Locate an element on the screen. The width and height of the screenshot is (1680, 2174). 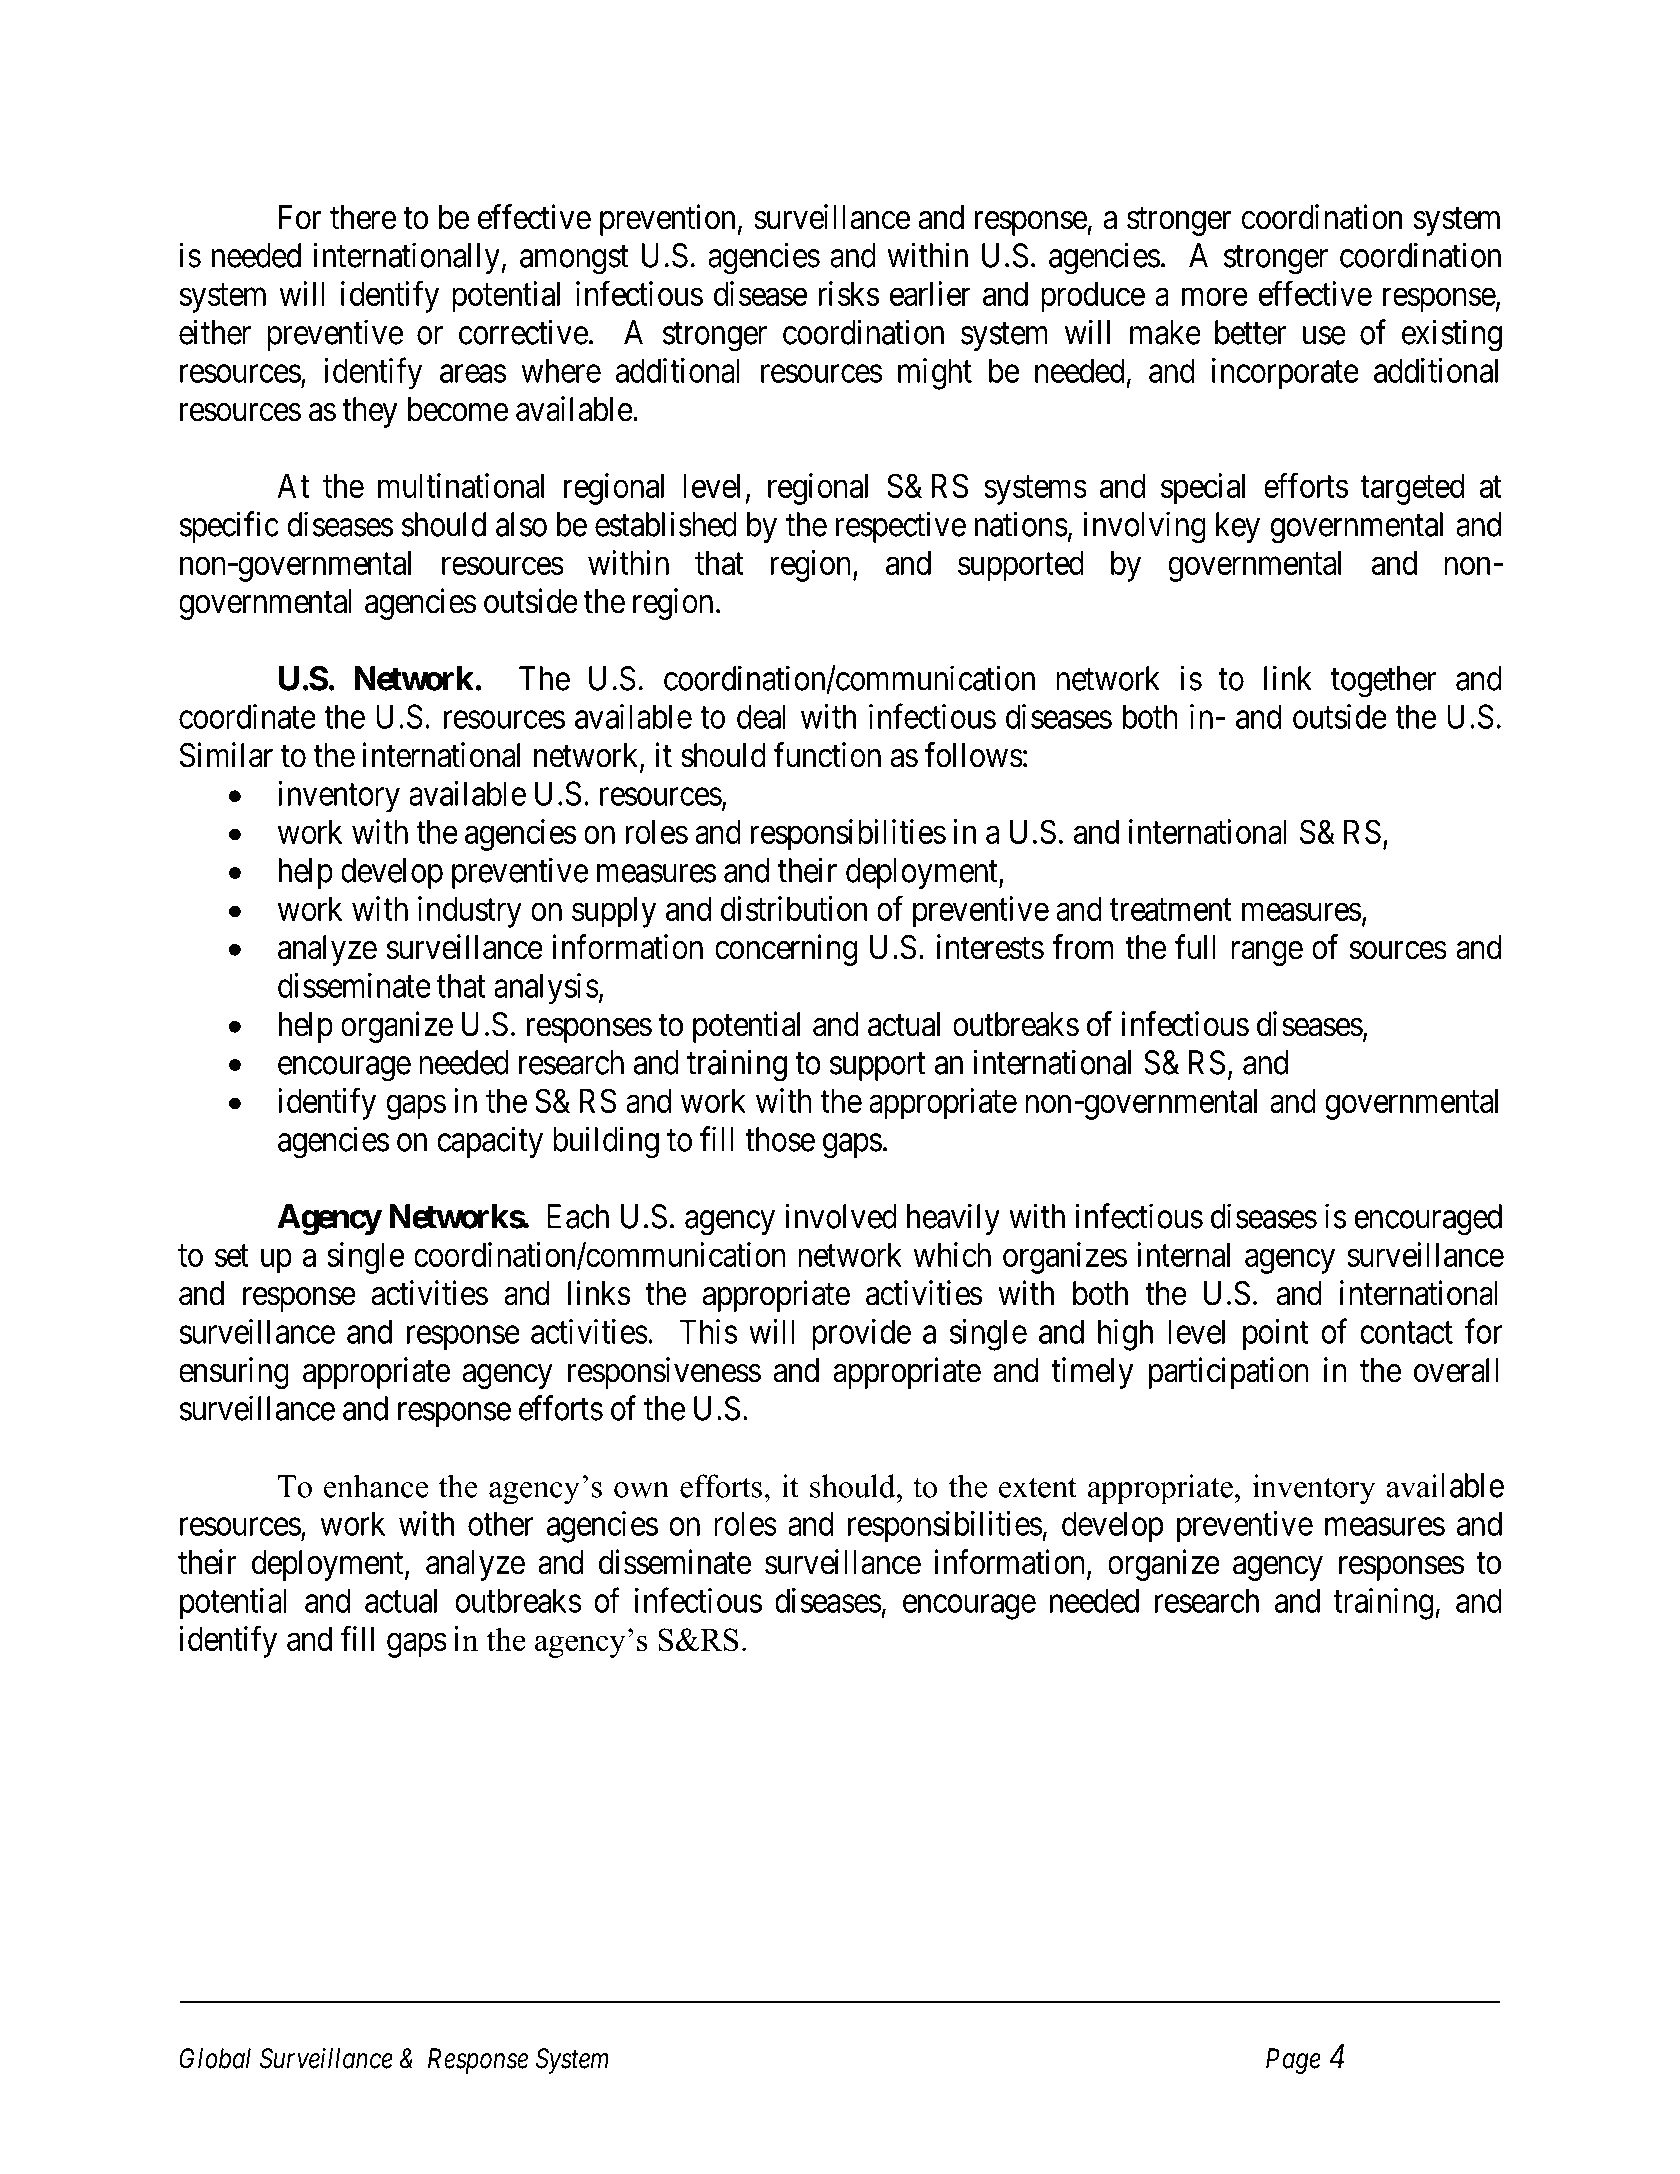
use is located at coordinates (1324, 336).
